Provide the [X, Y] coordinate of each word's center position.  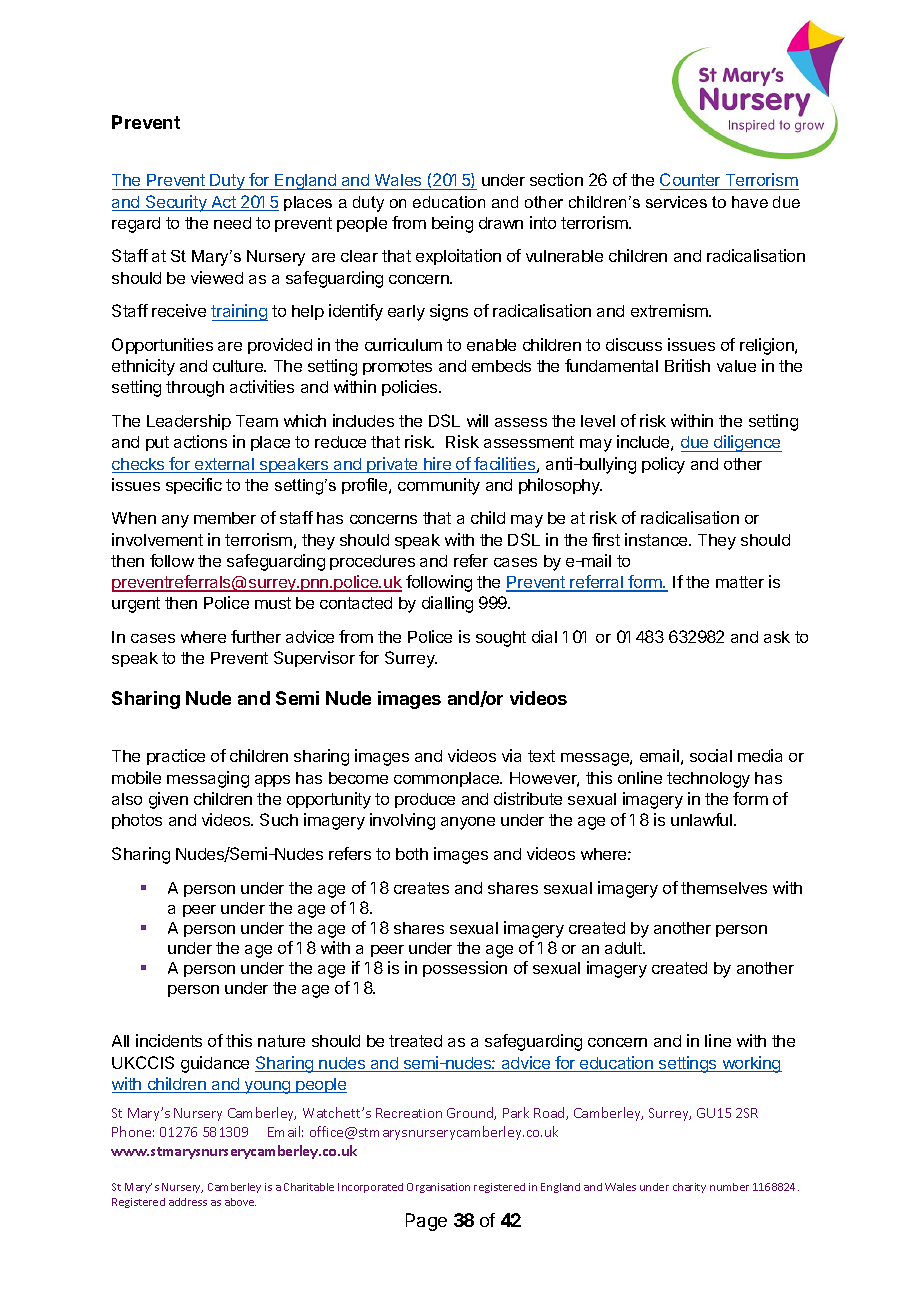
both [412, 854]
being [452, 224]
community [439, 486]
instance [657, 539]
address [188, 1202]
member [225, 518]
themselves [724, 888]
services [676, 202]
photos [137, 821]
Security [176, 203]
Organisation [438, 1188]
